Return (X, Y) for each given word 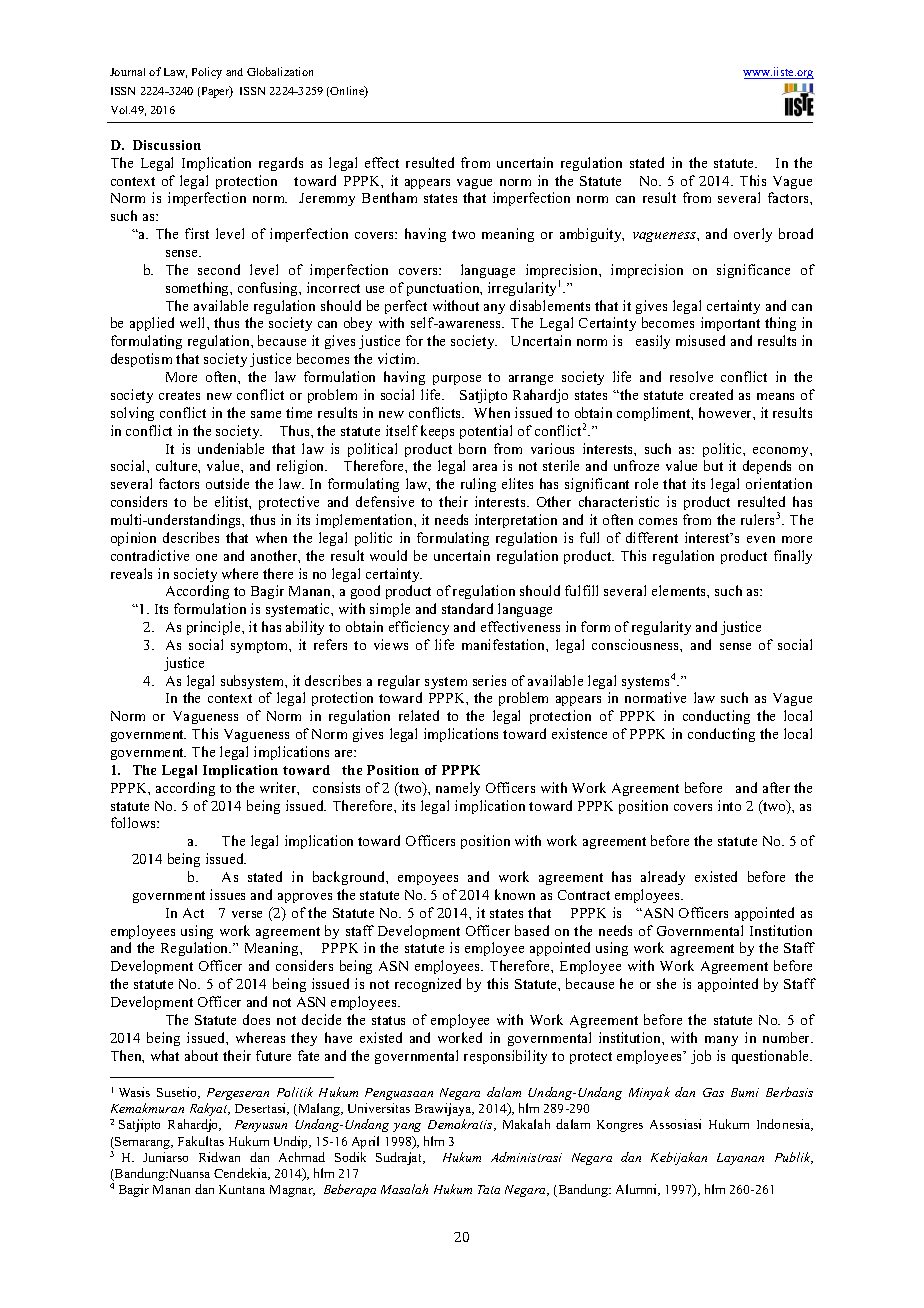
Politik (295, 1092)
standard (467, 608)
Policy (207, 73)
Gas (713, 1092)
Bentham (389, 197)
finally (793, 557)
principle (215, 628)
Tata (489, 1189)
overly (753, 235)
